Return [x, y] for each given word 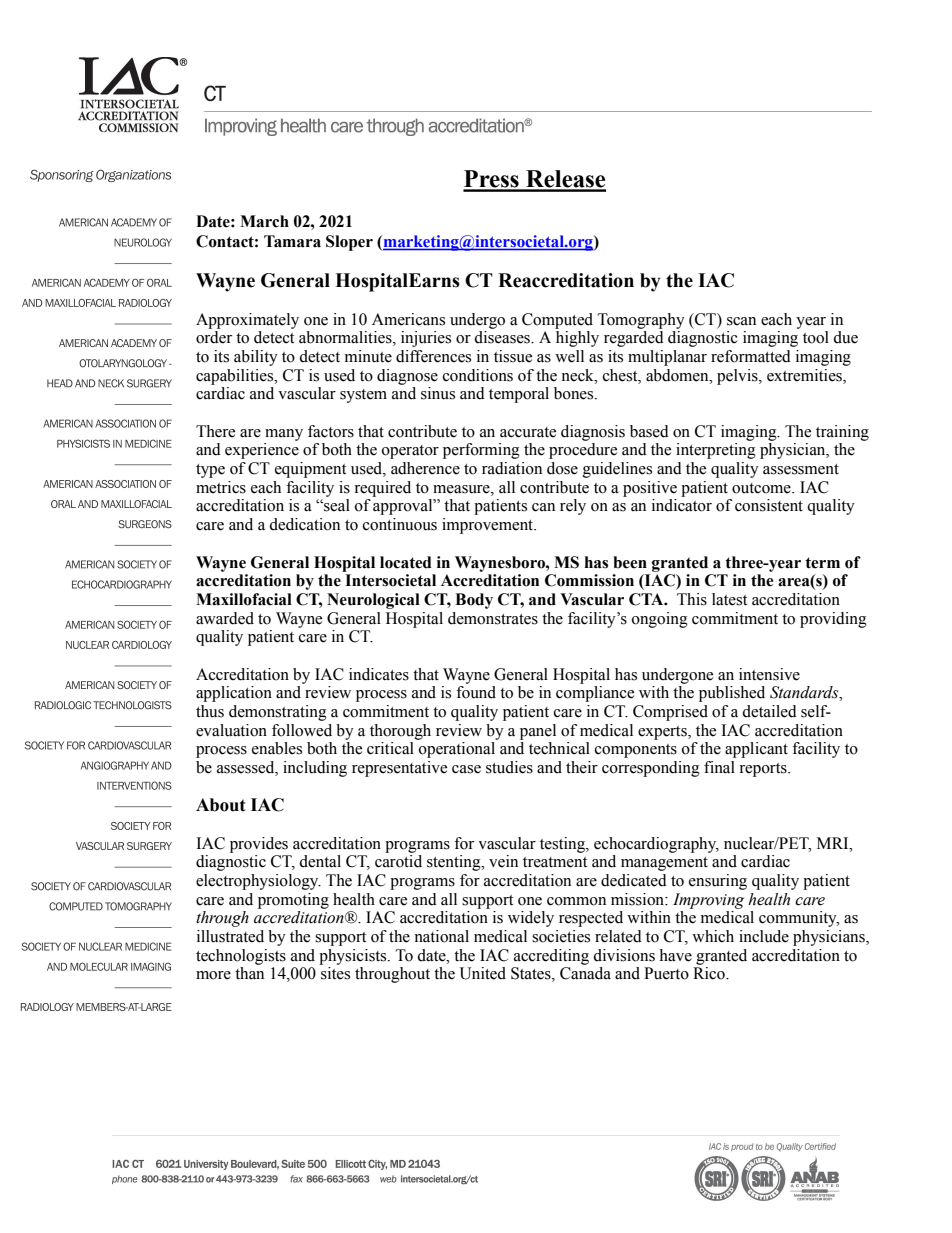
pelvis [738, 377]
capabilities [236, 377]
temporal [519, 395]
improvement [489, 526]
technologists [241, 957]
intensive [769, 674]
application [234, 694]
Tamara [292, 241]
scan [741, 321]
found [476, 692]
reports [764, 770]
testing [563, 845]
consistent [769, 505]
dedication [304, 524]
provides [259, 845]
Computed [557, 321]
